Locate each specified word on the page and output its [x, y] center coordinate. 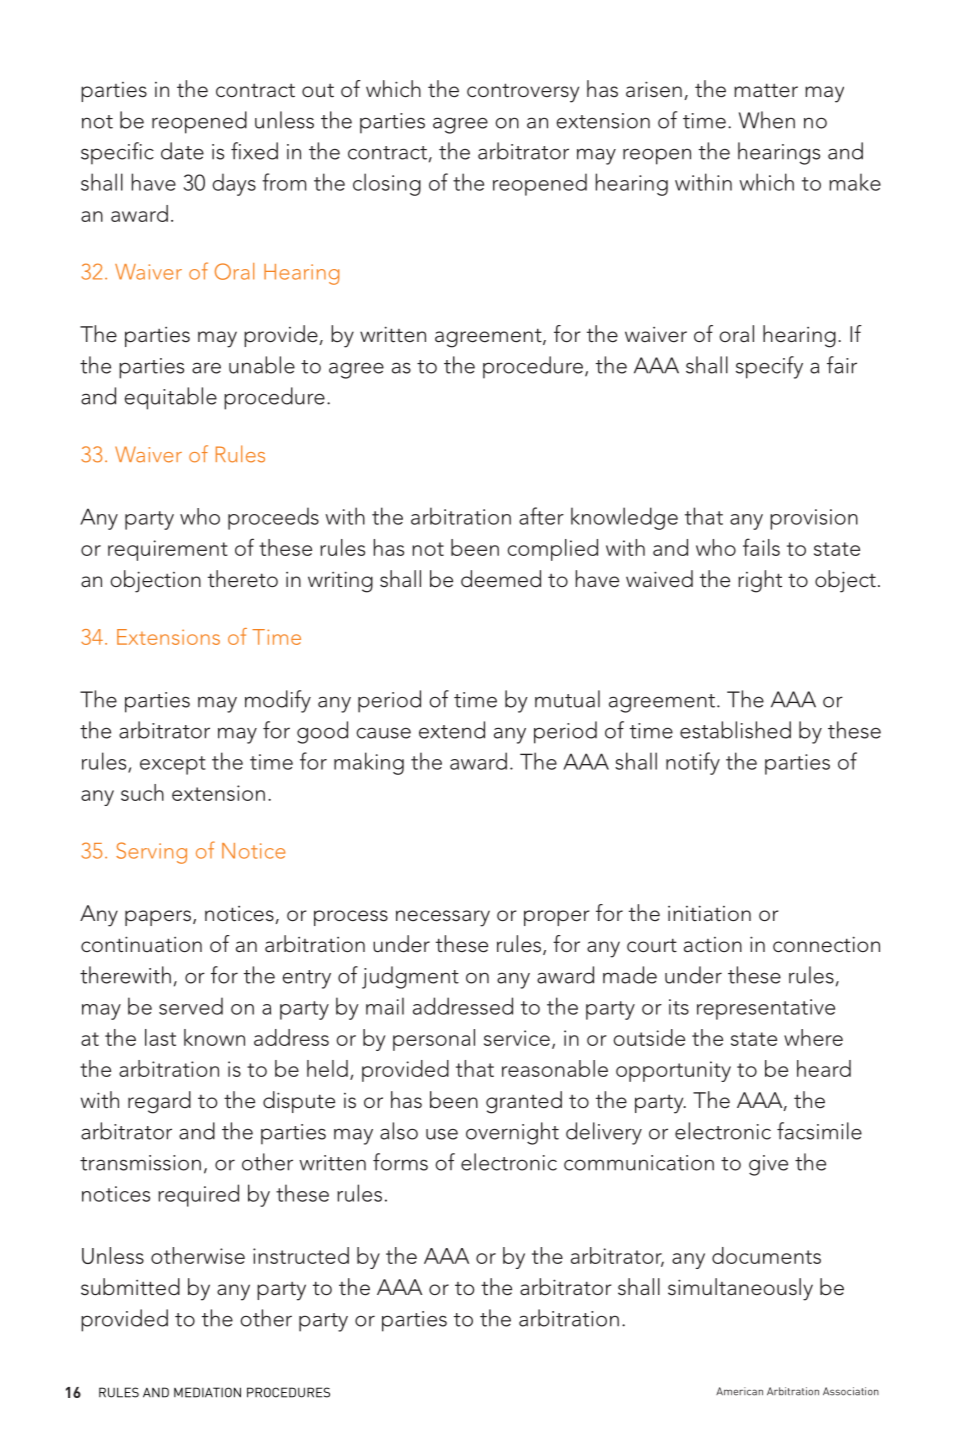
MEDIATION [207, 1392]
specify [769, 367]
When [767, 120]
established [735, 730]
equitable [170, 398]
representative [766, 1009]
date [182, 151]
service [517, 1038]
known [214, 1037]
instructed [301, 1255]
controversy [523, 93]
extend [452, 730]
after [541, 516]
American [739, 1391]
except [173, 765]
